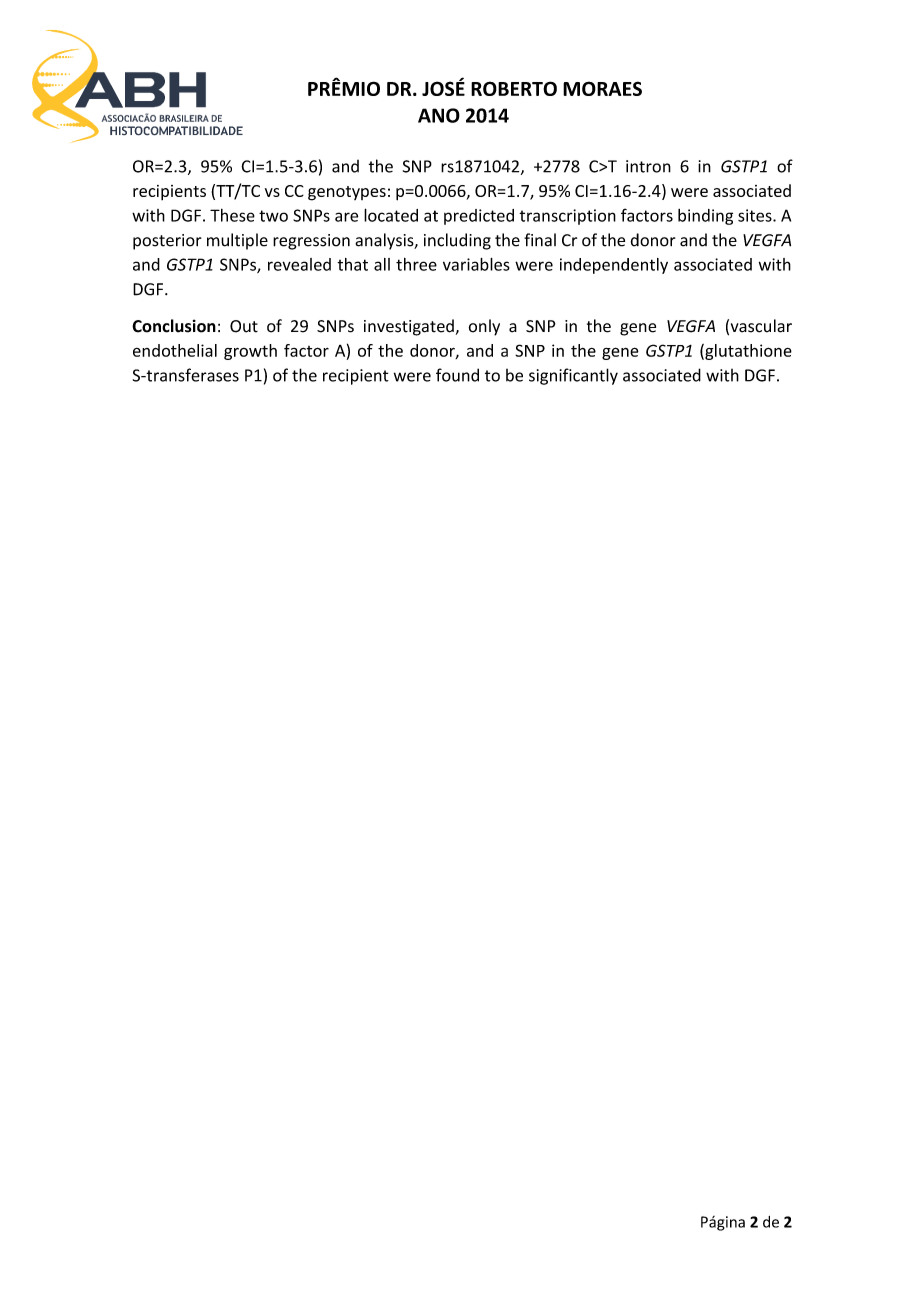  Describe the element at coordinates (237, 241) in the screenshot. I see `multiple` at that location.
